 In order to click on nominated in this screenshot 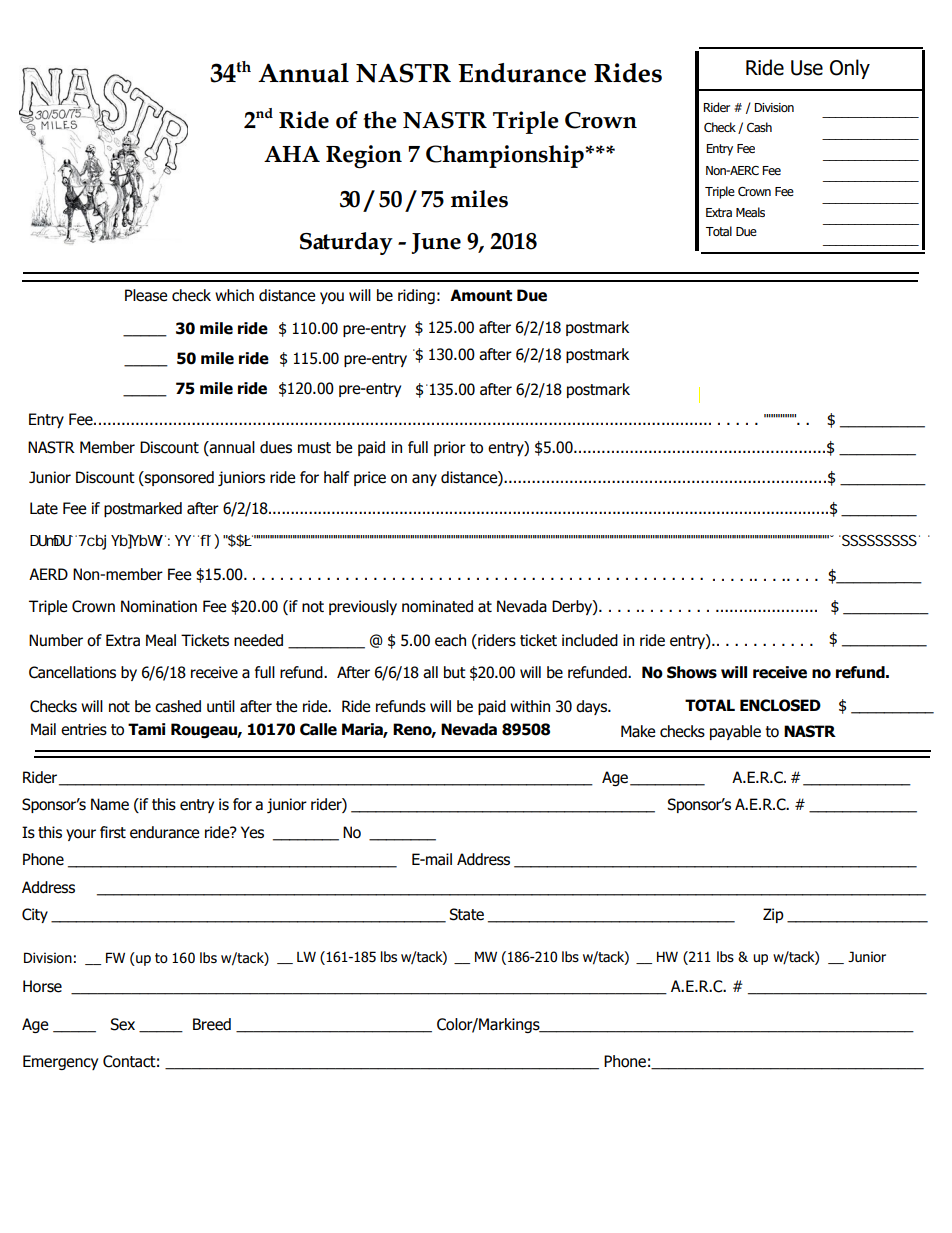, I will do `click(437, 606)`.
